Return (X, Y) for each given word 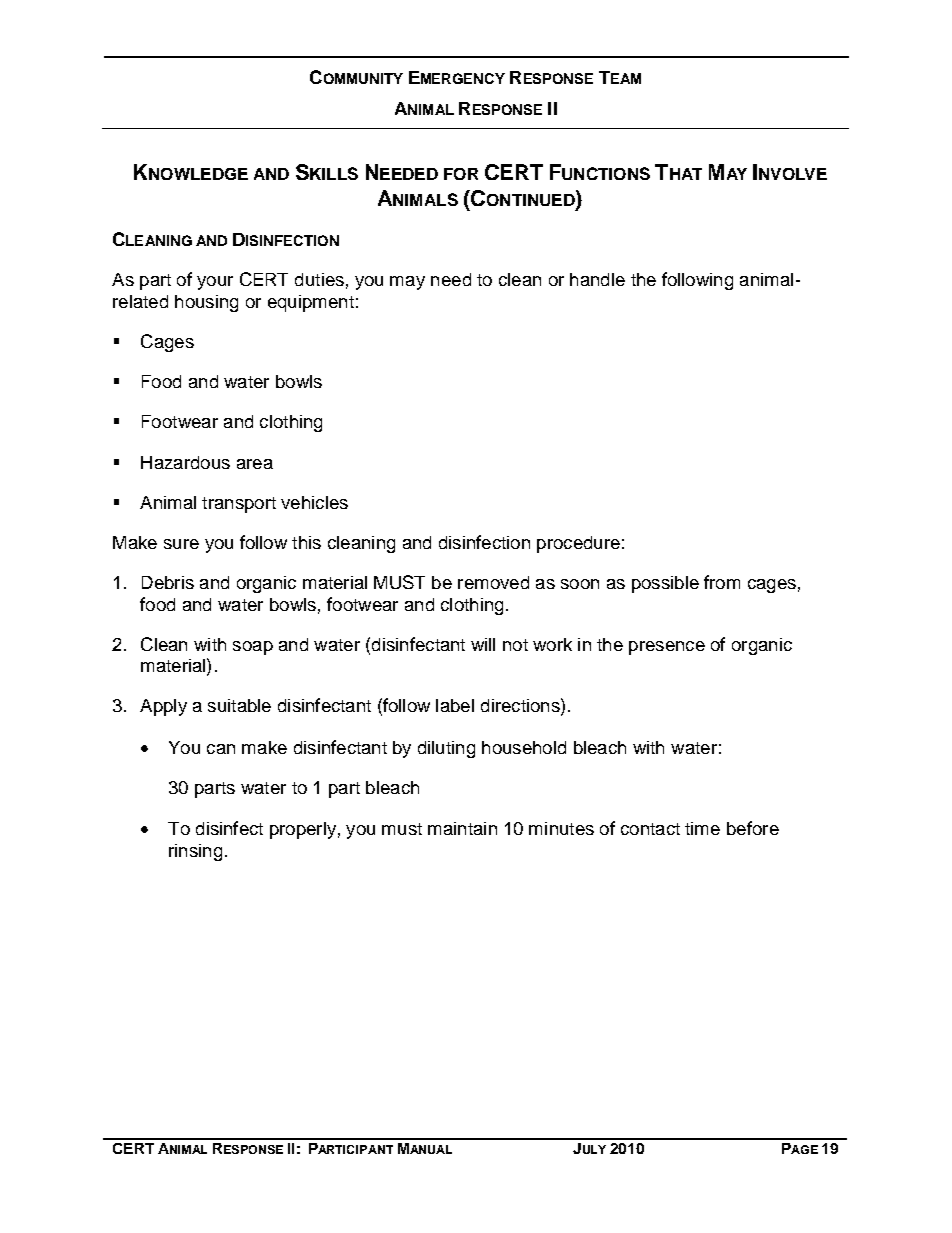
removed (493, 582)
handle (597, 279)
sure (181, 544)
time (702, 828)
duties (319, 279)
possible (665, 584)
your (215, 283)
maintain (462, 828)
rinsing (195, 852)
